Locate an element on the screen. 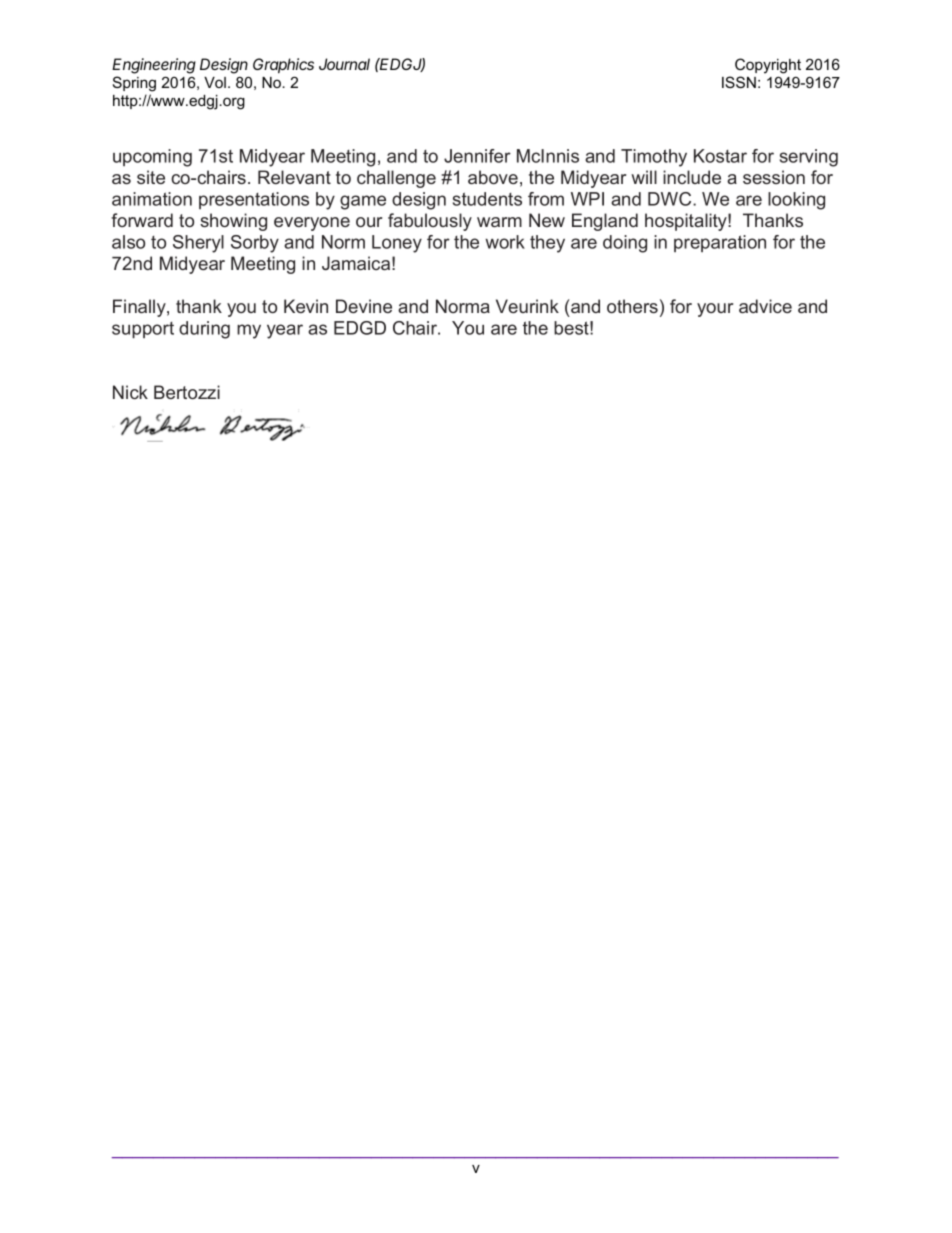 This screenshot has width=952, height=1233. Vol is located at coordinates (215, 82).
